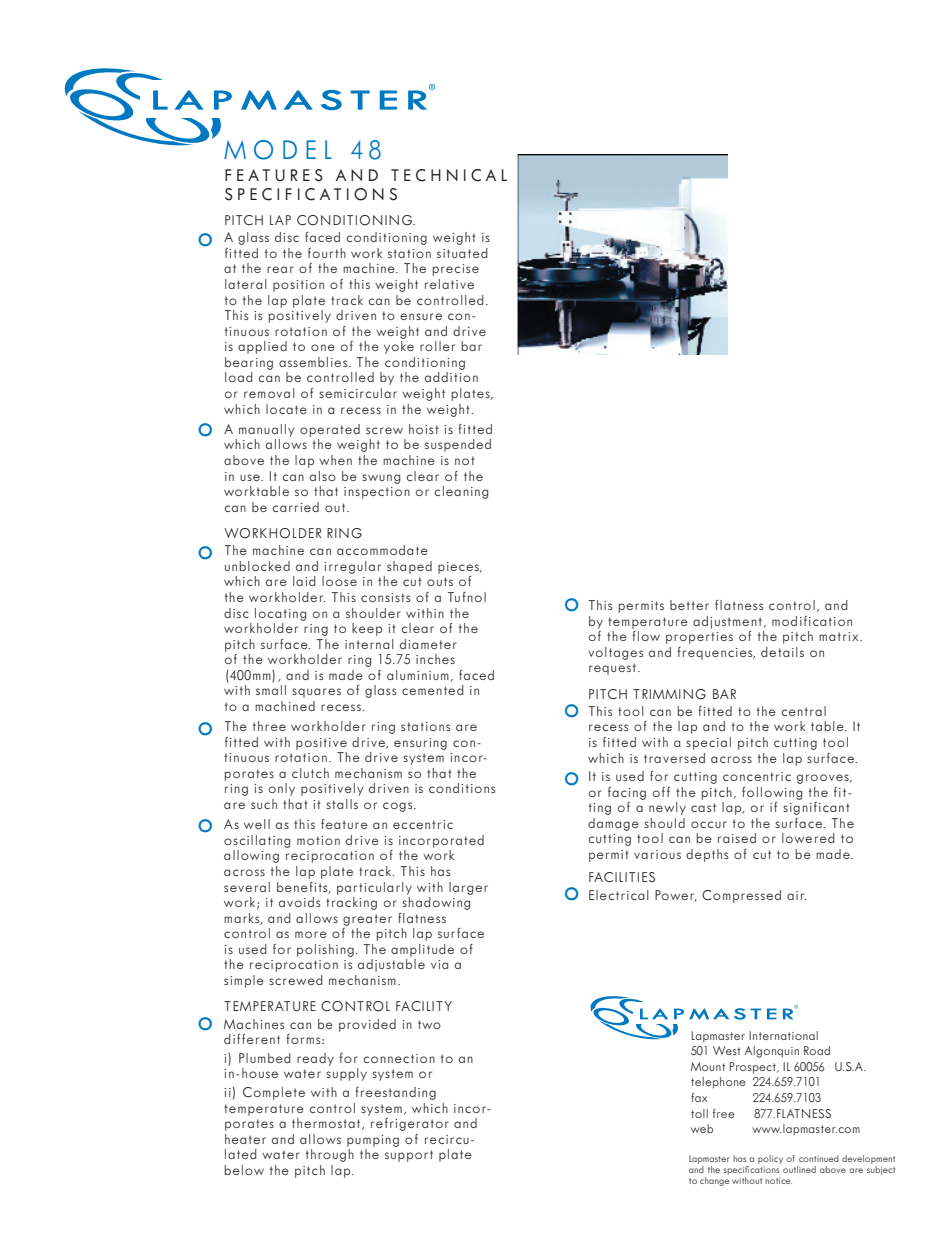 This page has width=952, height=1233. Describe the element at coordinates (462, 253) in the page. I see `situated` at that location.
